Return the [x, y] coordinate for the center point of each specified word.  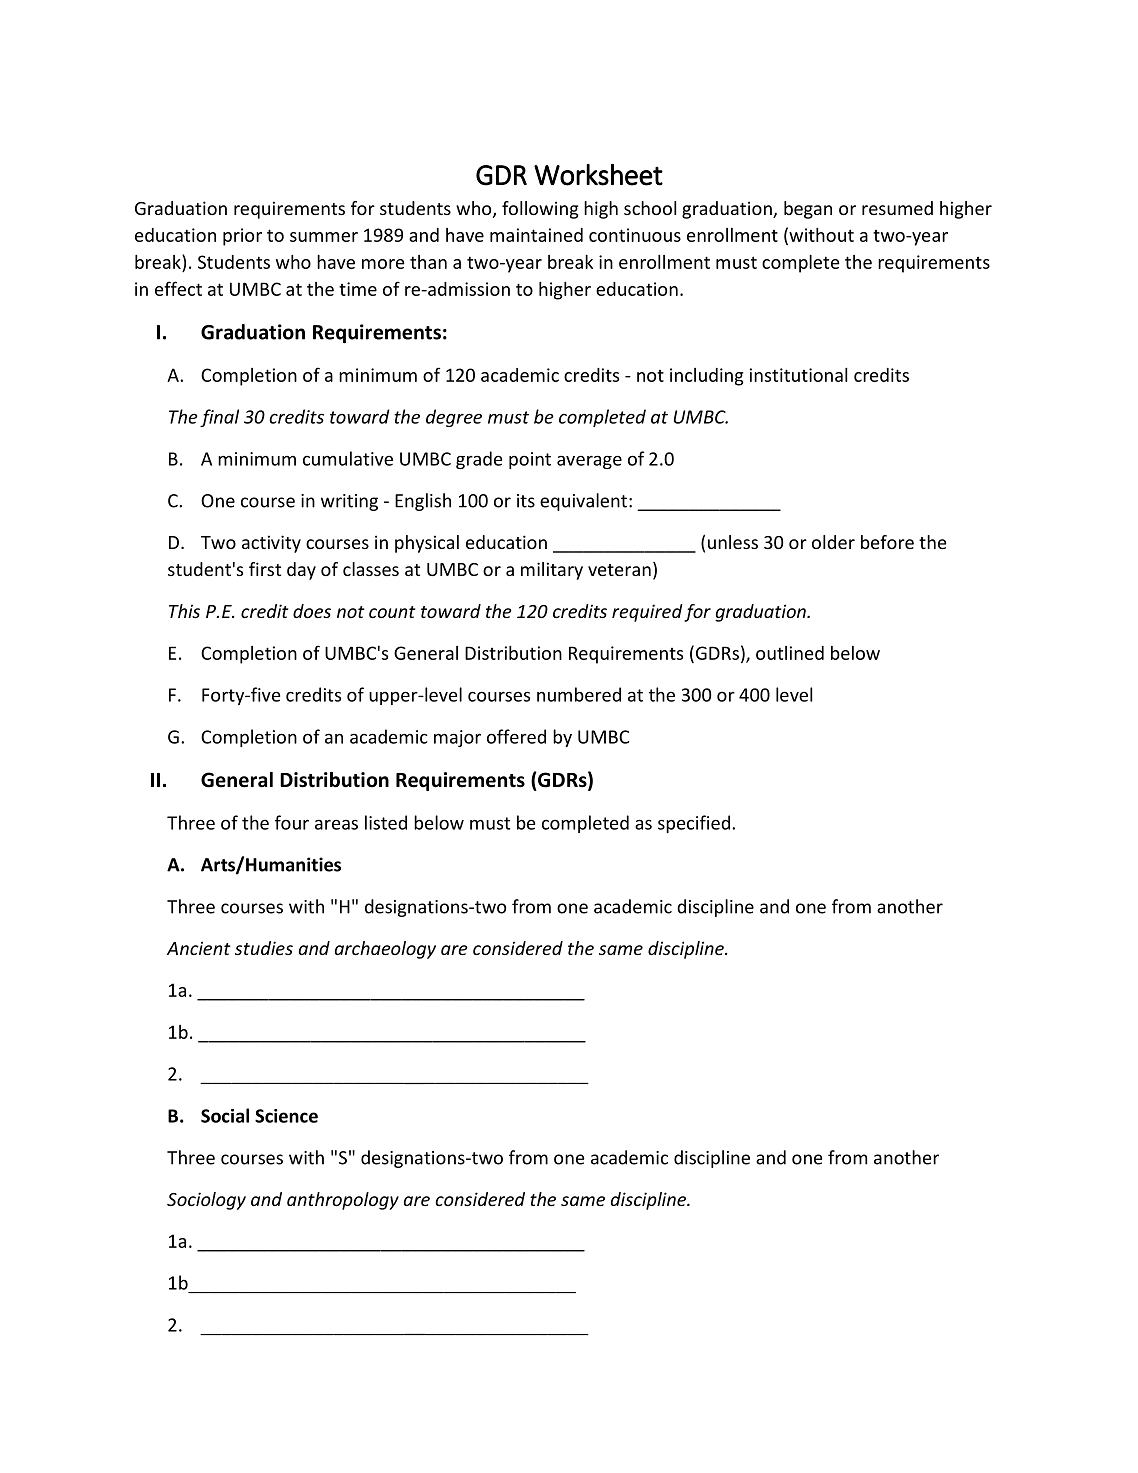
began [808, 210]
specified [694, 824]
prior [242, 237]
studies [264, 948]
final [219, 418]
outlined [790, 653]
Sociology [206, 1201]
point [530, 460]
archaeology [385, 950]
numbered [579, 694]
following [540, 210]
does [312, 611]
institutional [798, 374]
